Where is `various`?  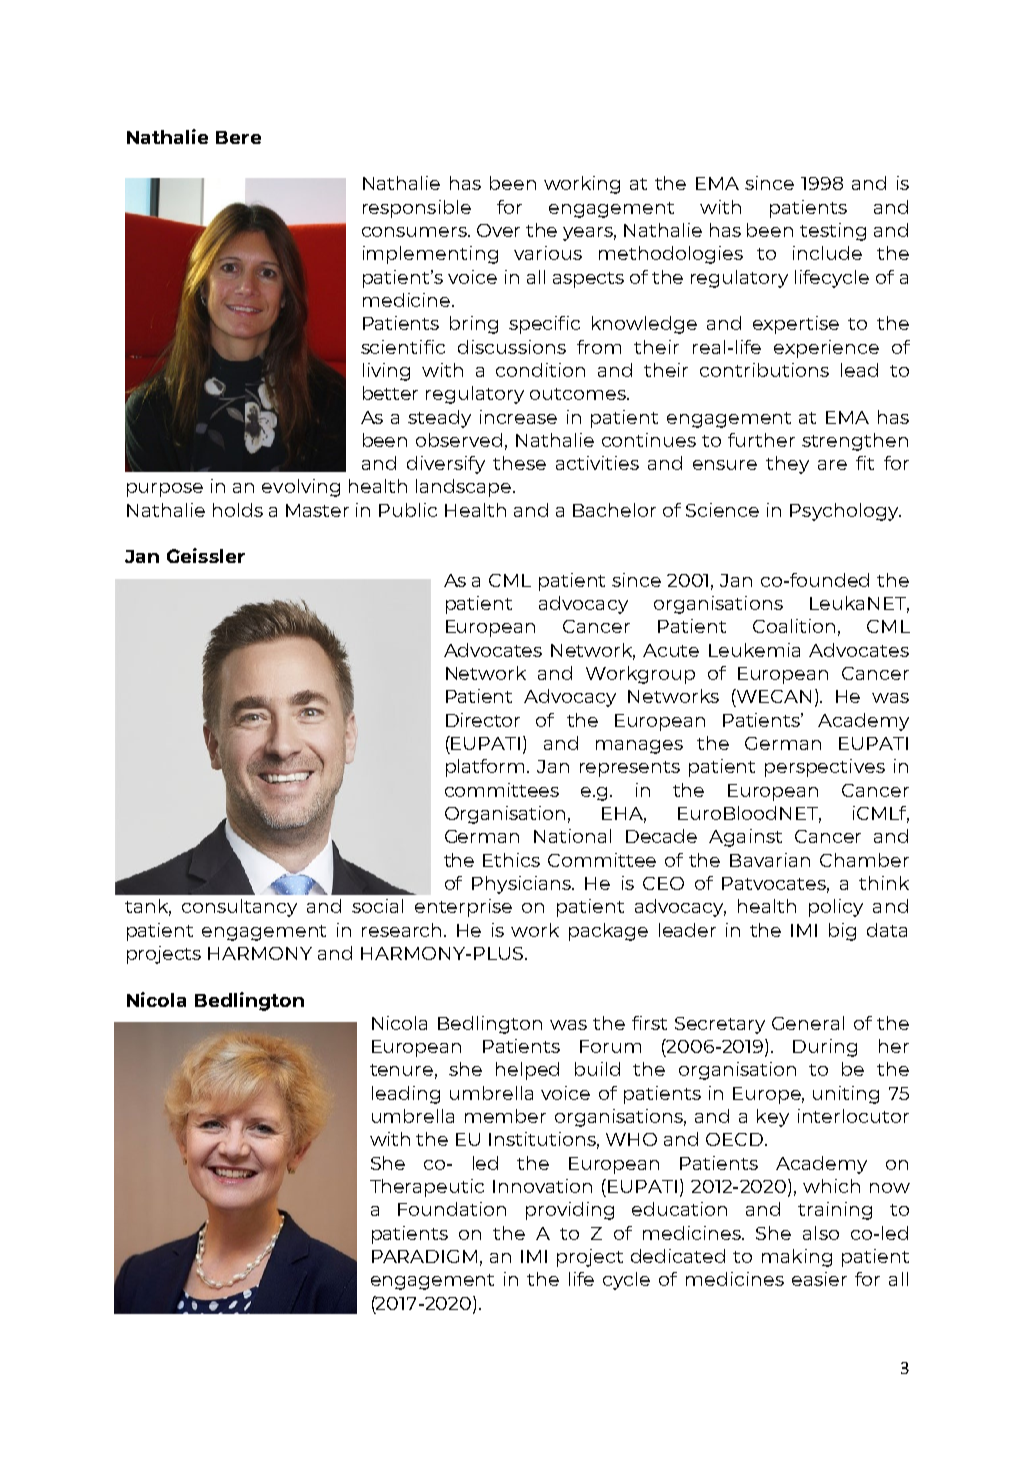
various is located at coordinates (548, 253).
